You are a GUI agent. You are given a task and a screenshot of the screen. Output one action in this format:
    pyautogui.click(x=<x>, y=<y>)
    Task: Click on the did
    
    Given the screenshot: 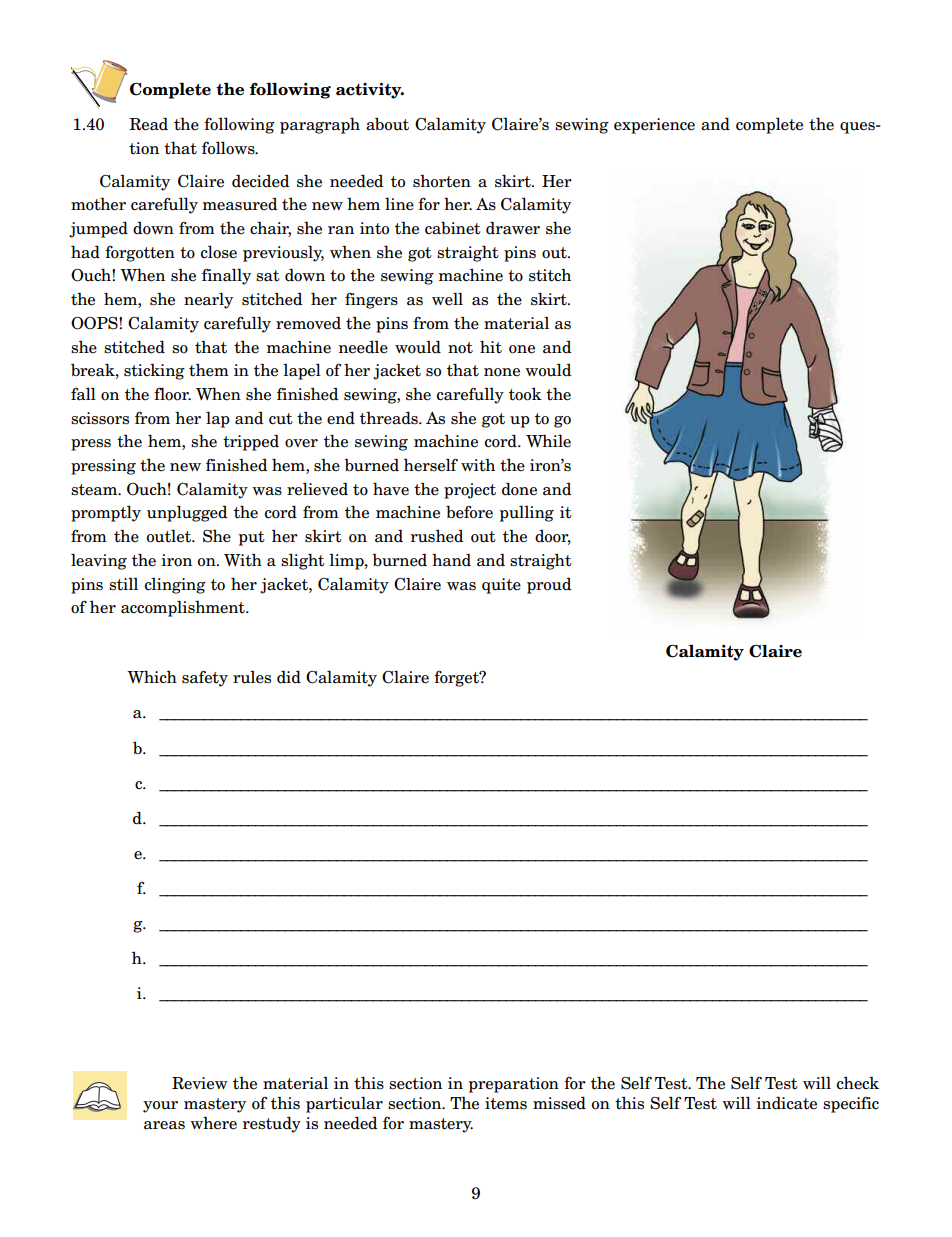 What is the action you would take?
    pyautogui.click(x=289, y=677)
